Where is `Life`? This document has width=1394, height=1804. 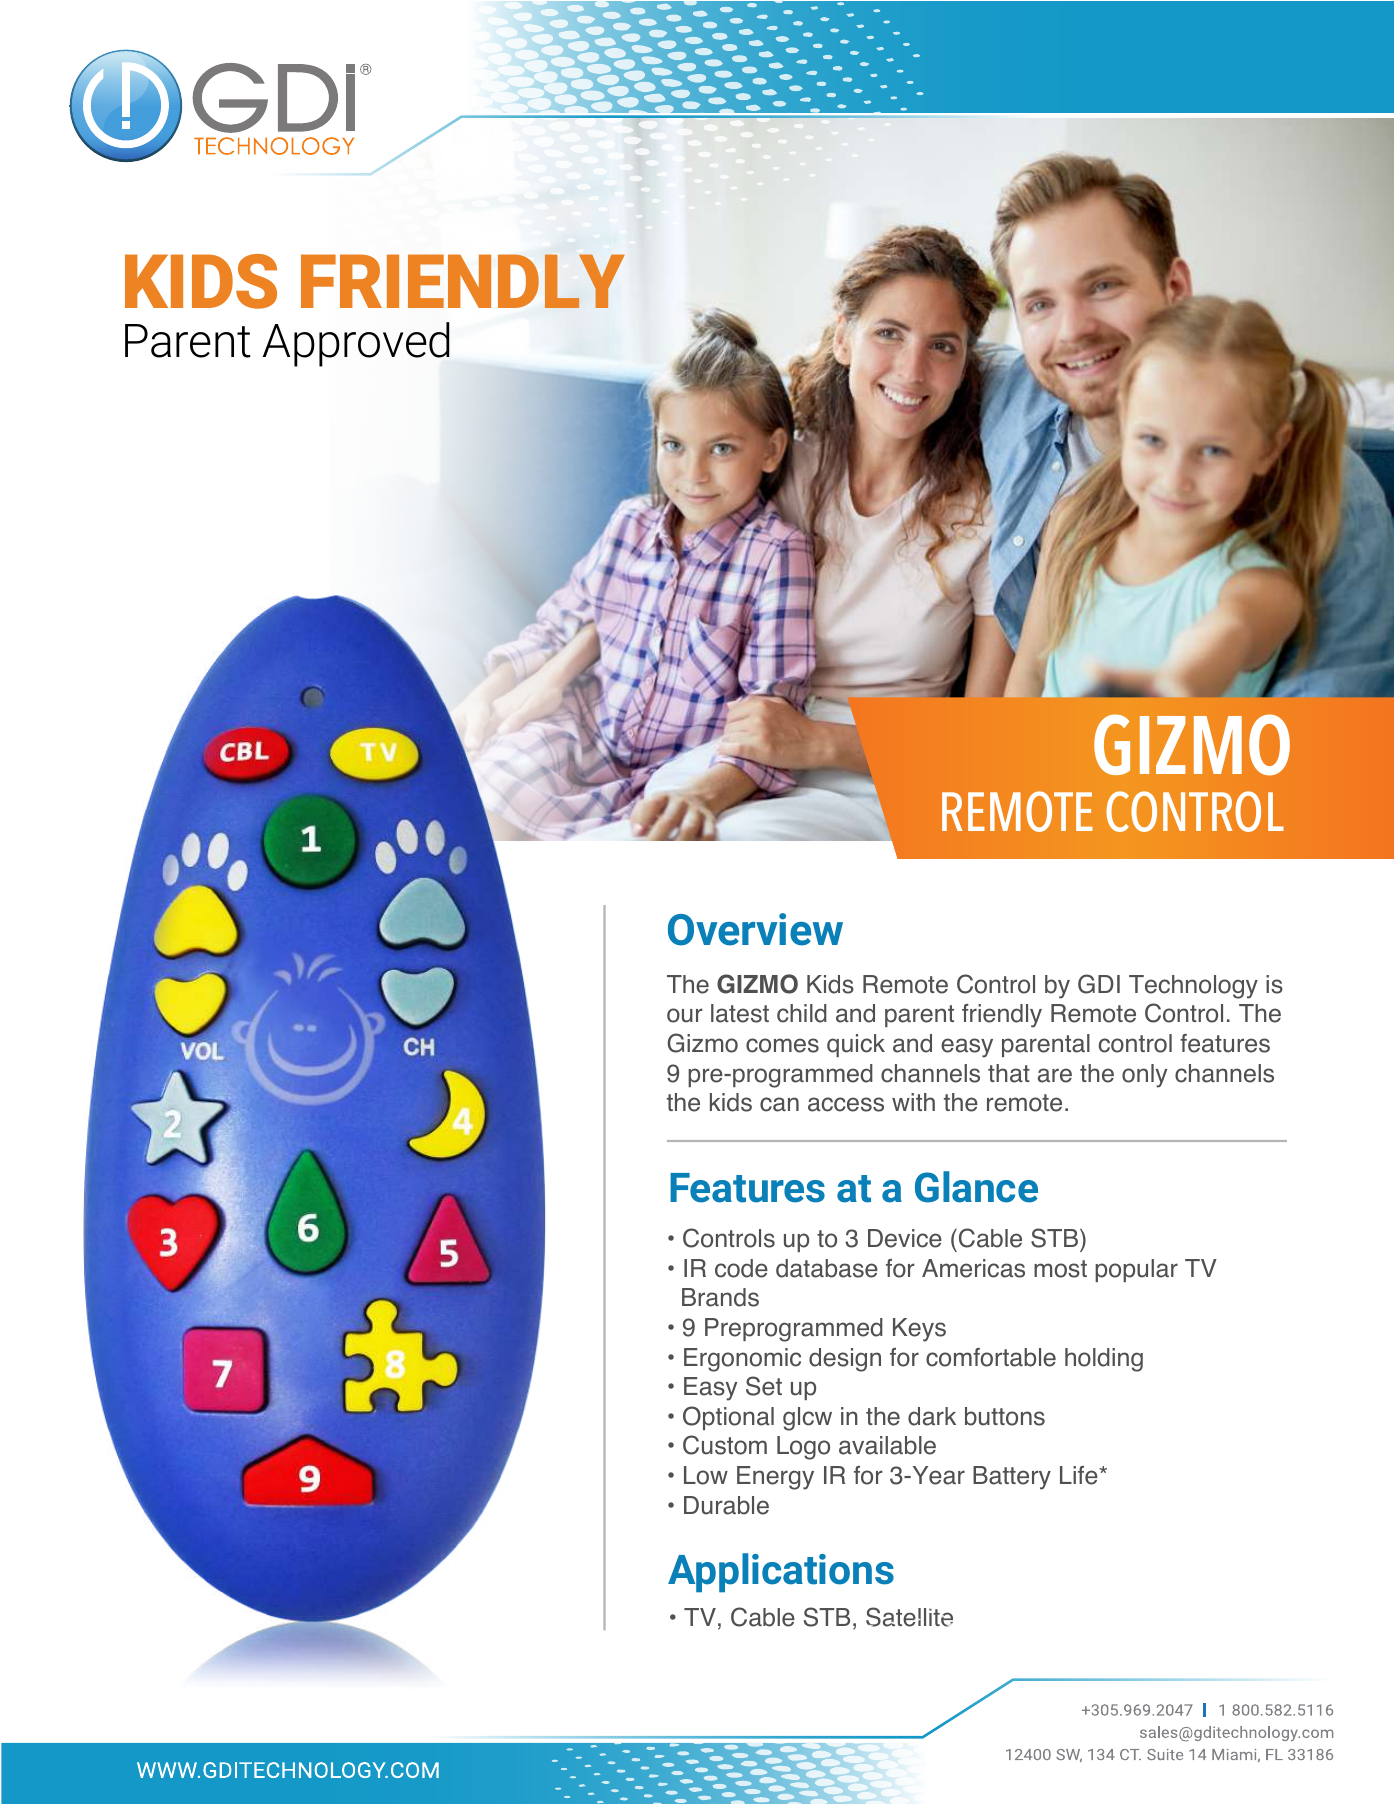 Life is located at coordinates (1080, 1475).
